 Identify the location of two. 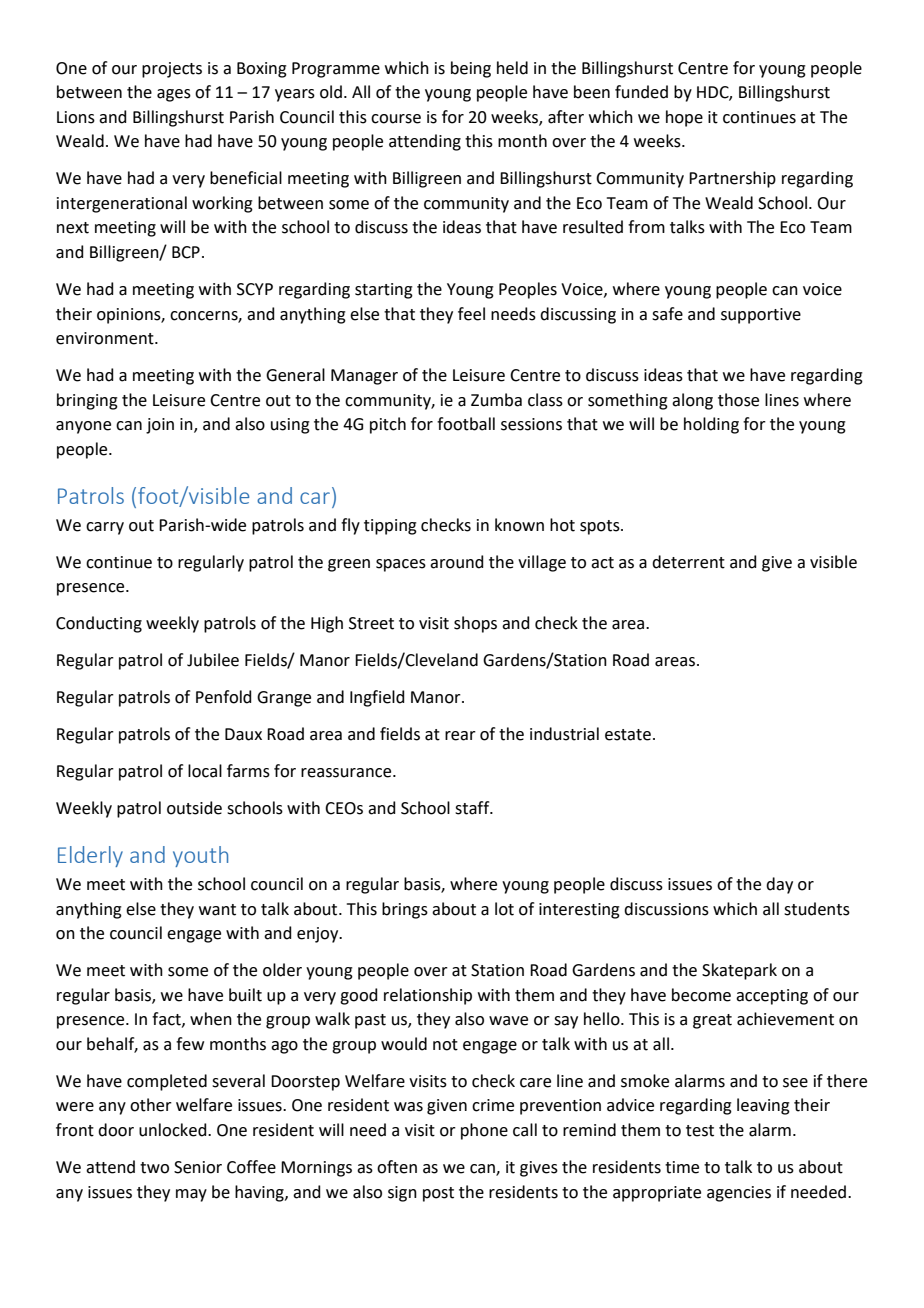
(154, 1168).
